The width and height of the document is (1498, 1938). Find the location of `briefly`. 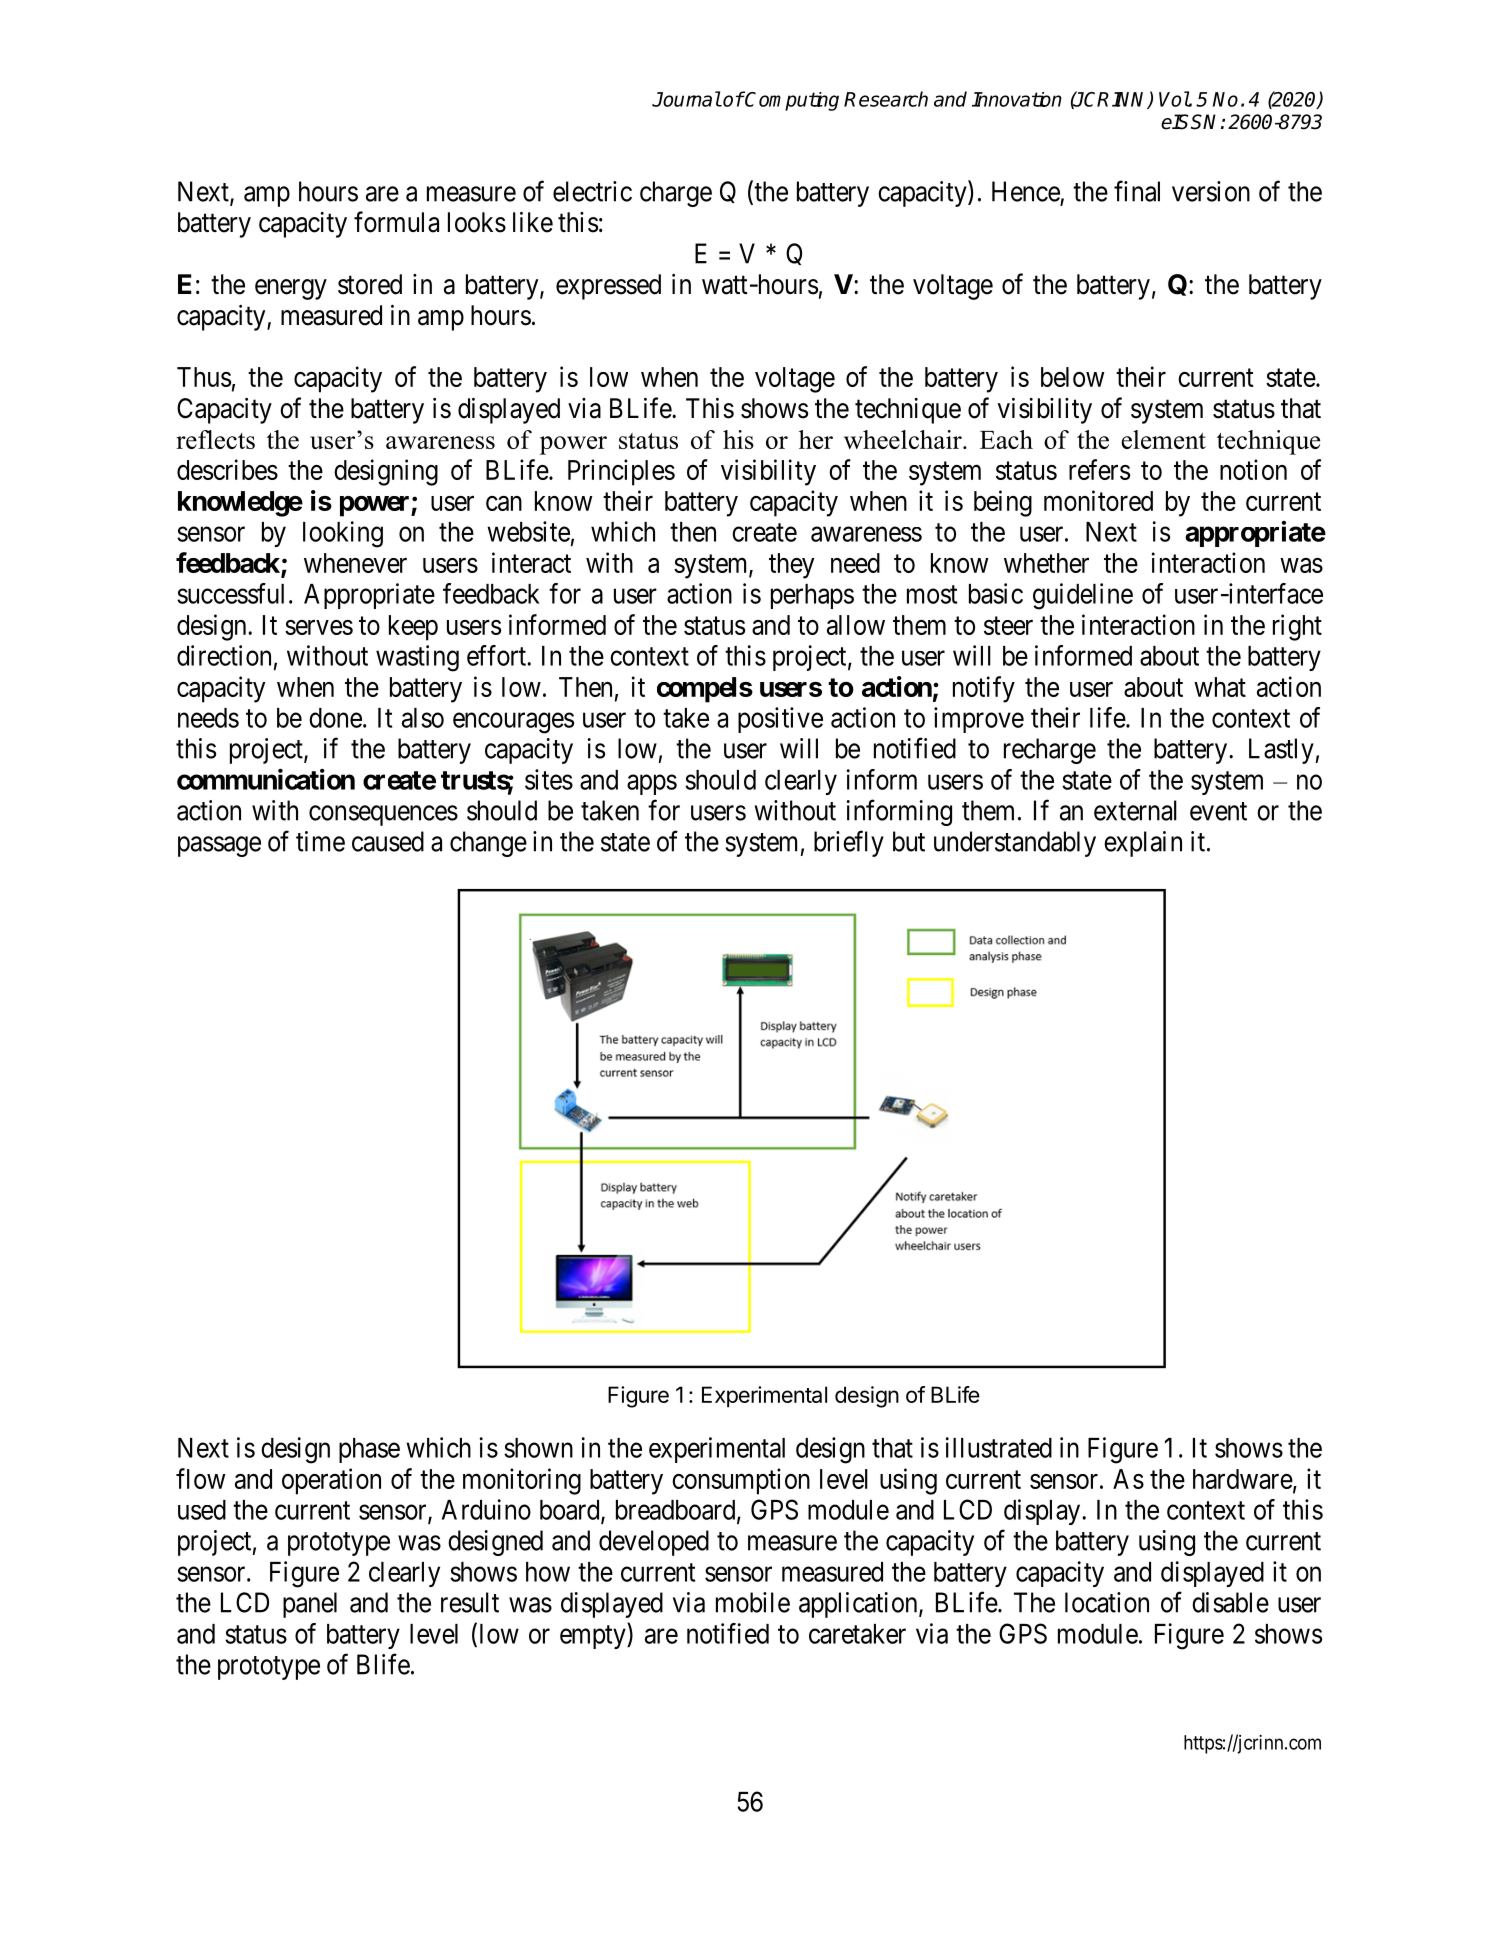

briefly is located at coordinates (849, 843).
